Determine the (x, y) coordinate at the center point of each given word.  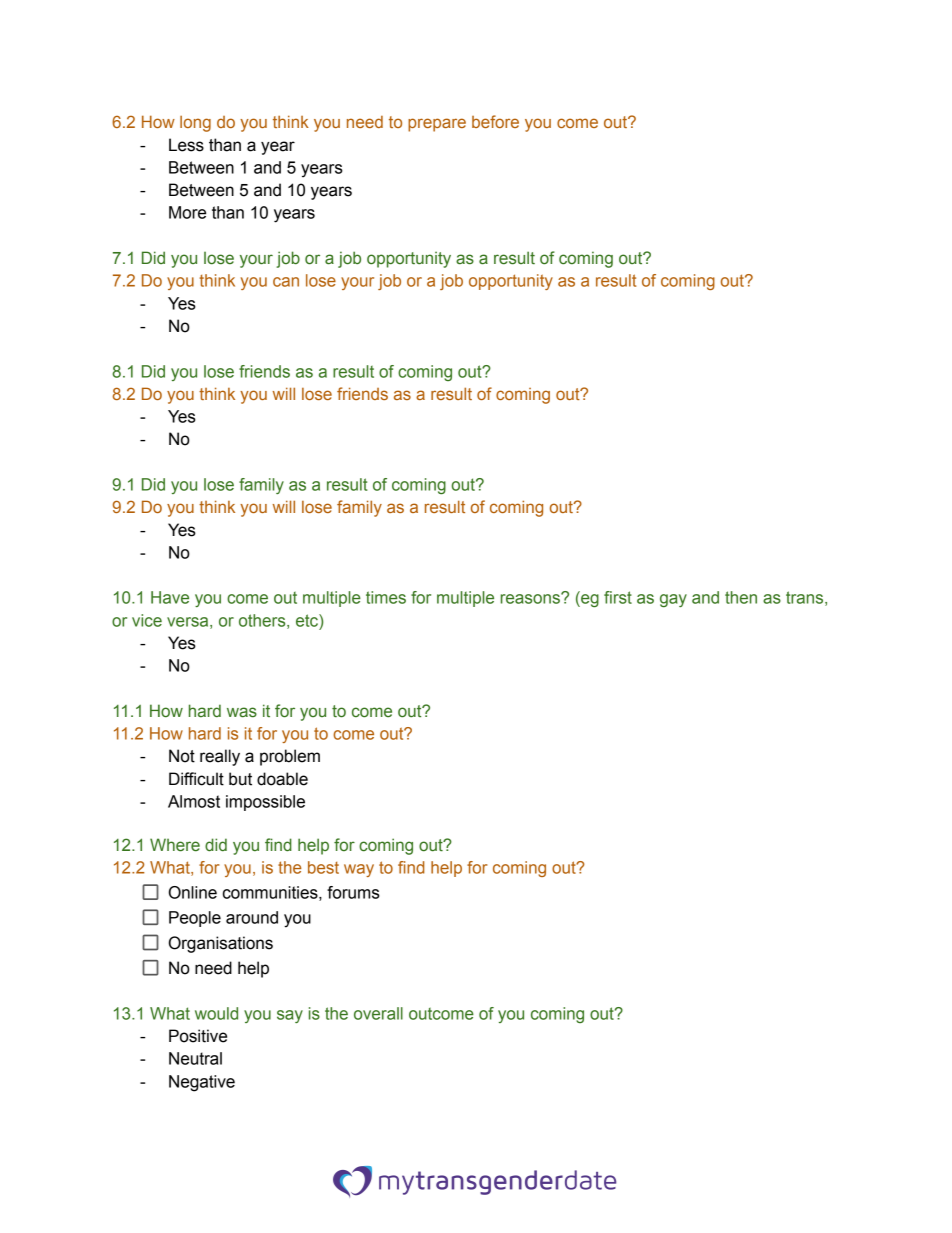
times (386, 597)
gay (673, 600)
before (495, 121)
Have (170, 597)
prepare (437, 125)
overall (378, 1013)
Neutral (195, 1058)
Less (186, 145)
